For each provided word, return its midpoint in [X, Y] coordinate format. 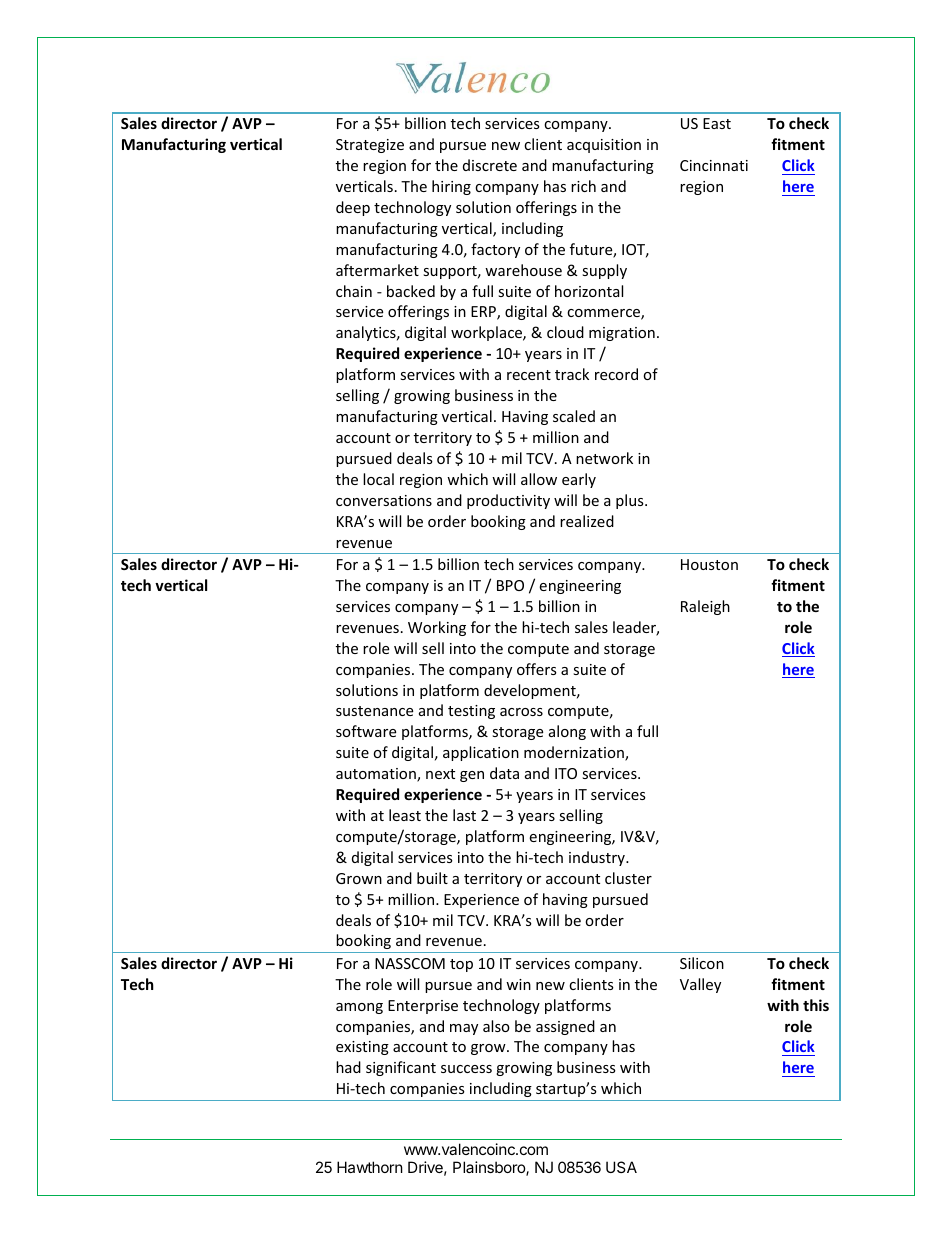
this [816, 1005]
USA [621, 1167]
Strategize [370, 146]
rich [583, 186]
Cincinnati [714, 165]
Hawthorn [370, 1167]
